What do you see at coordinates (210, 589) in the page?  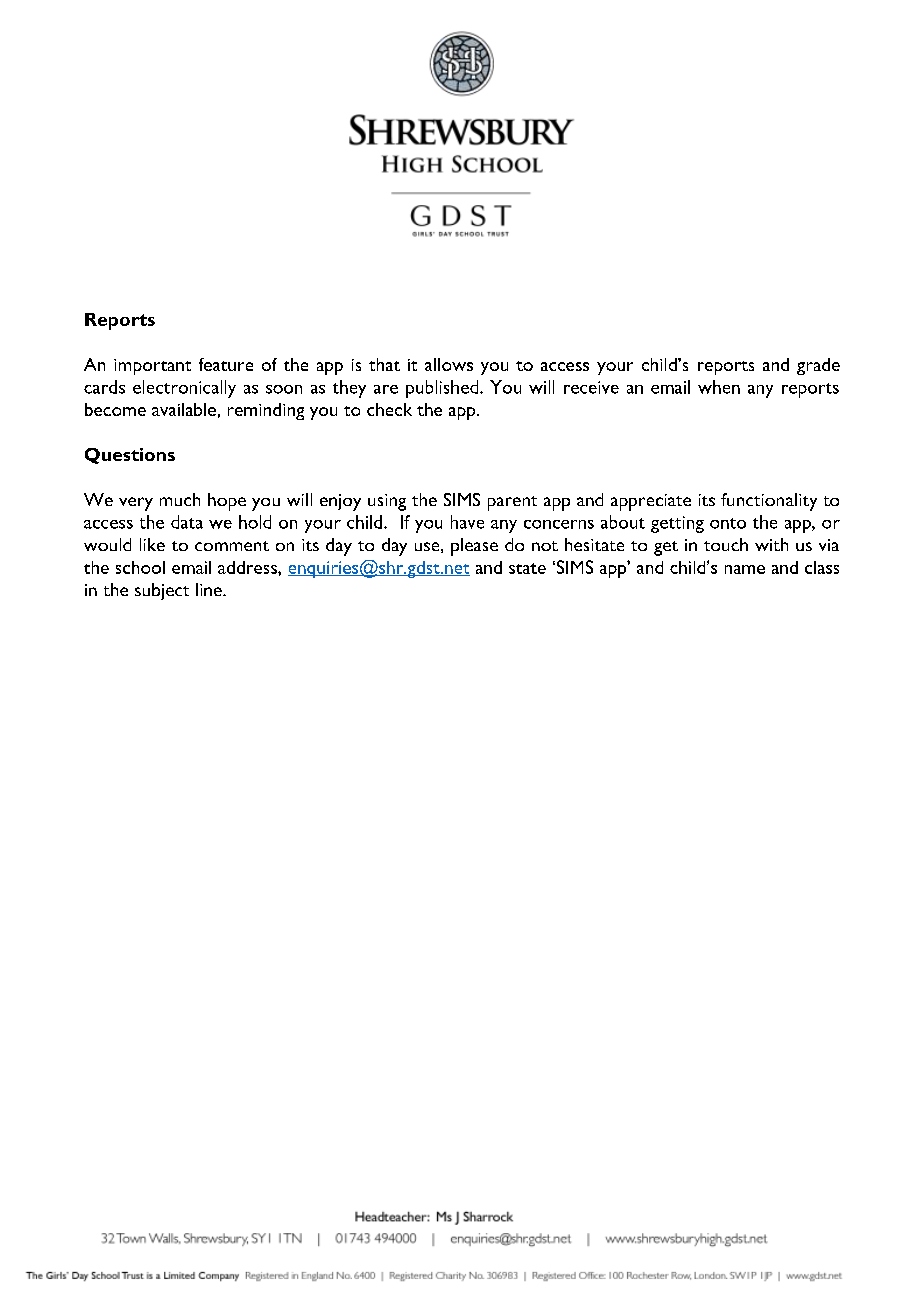 I see `line` at bounding box center [210, 589].
